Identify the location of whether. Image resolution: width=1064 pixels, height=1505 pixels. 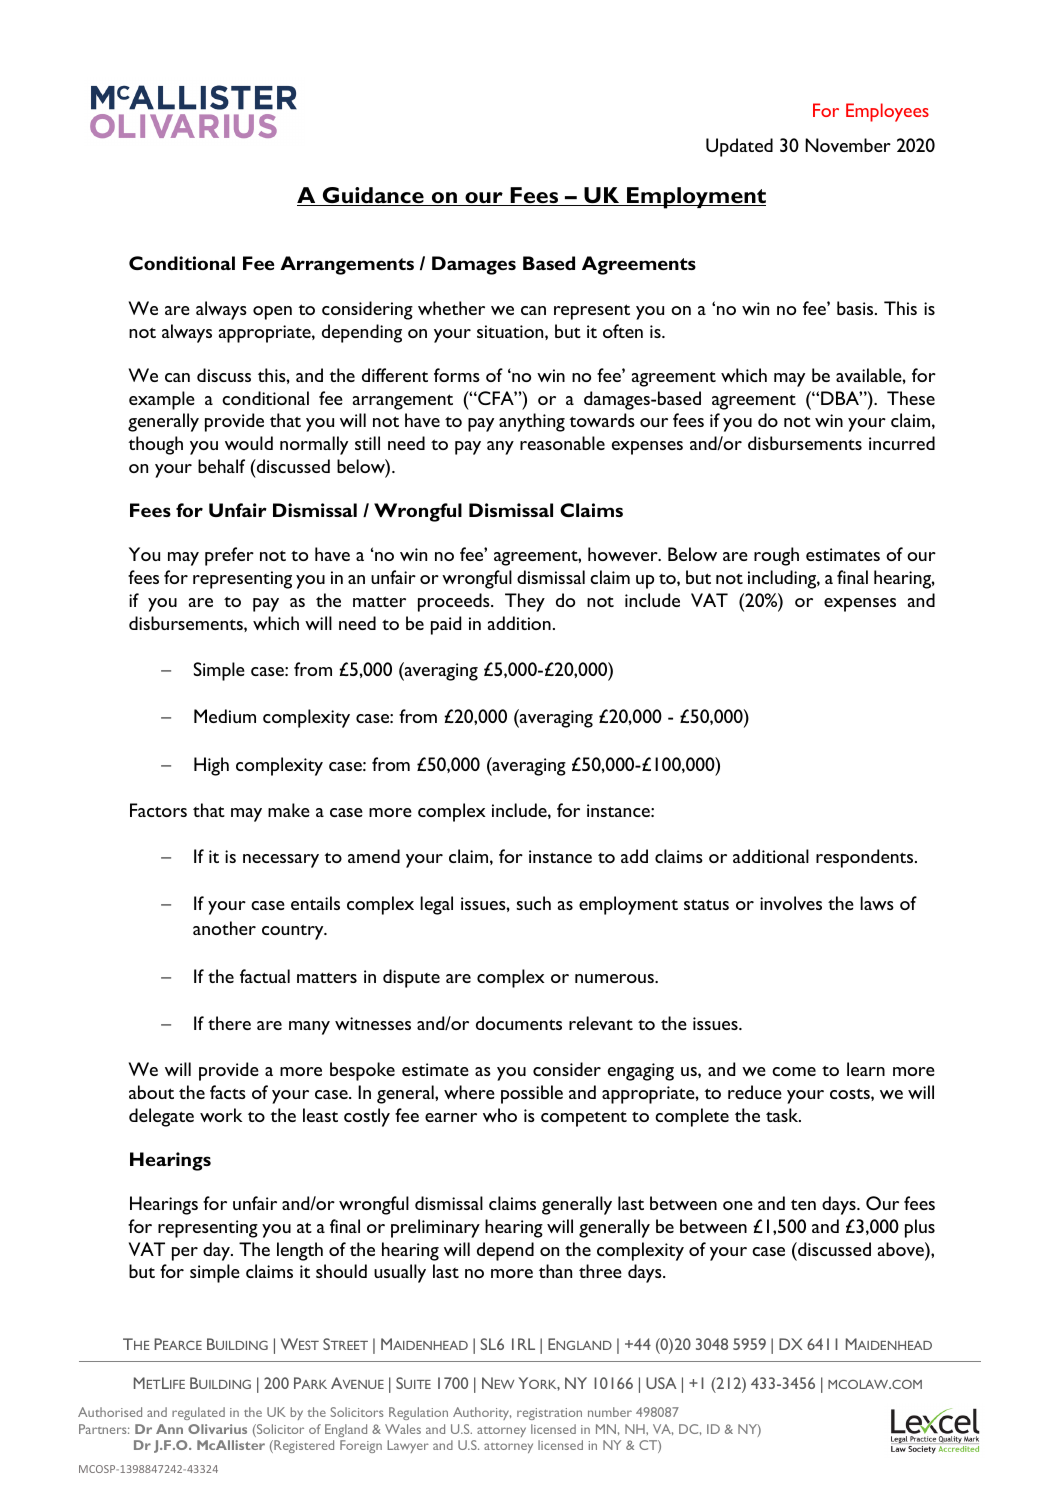
(451, 308).
